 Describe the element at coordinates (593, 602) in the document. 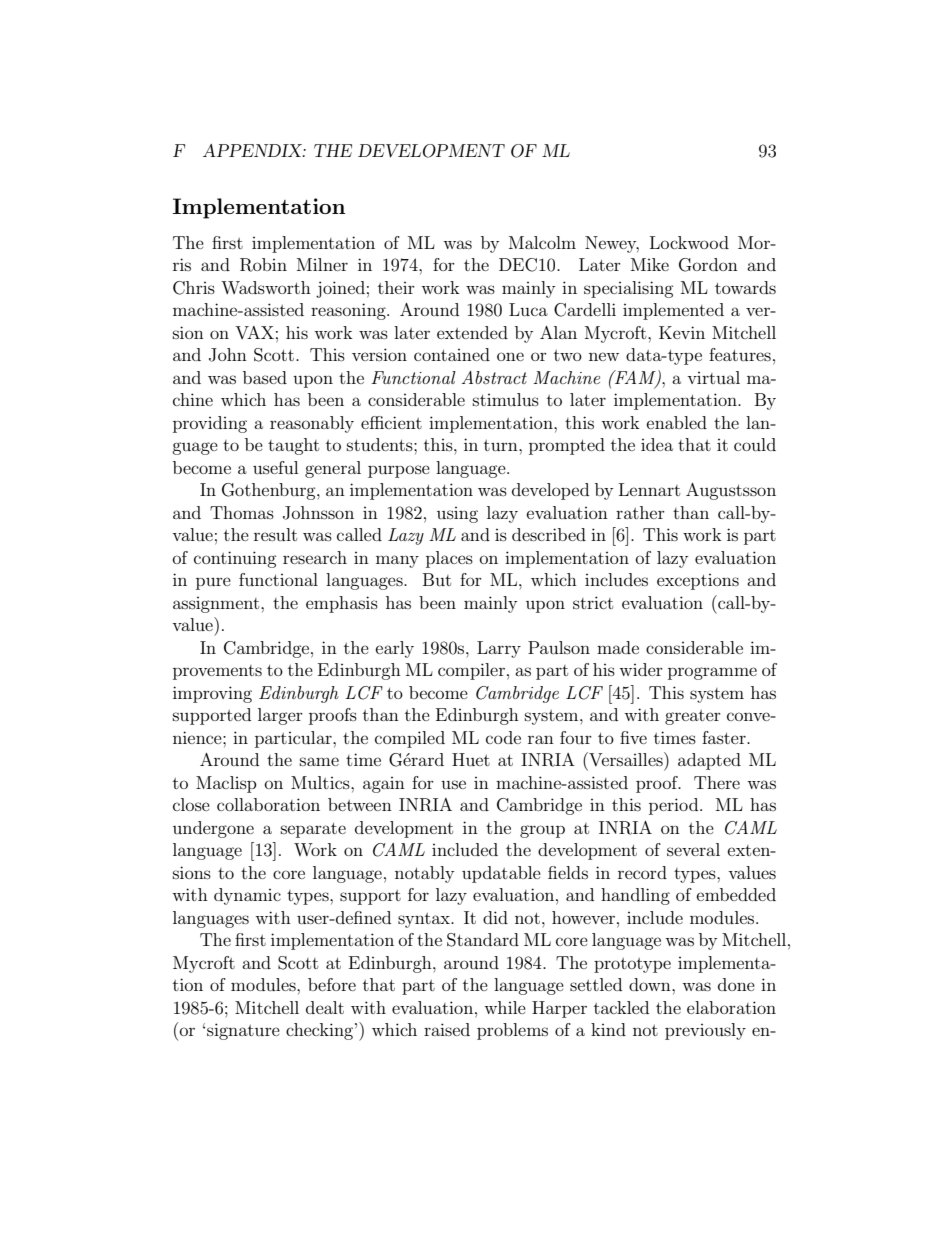

I see `strict` at that location.
